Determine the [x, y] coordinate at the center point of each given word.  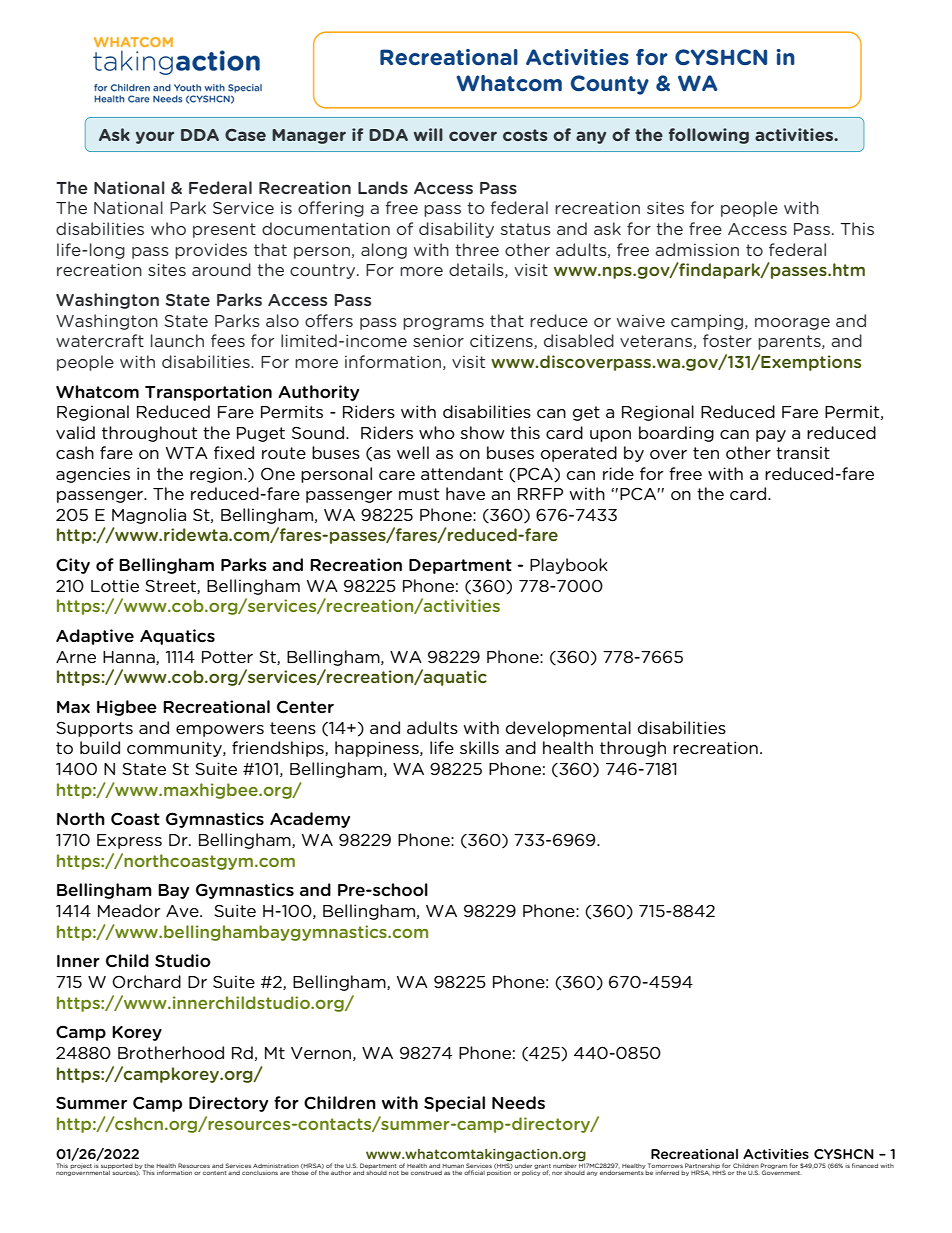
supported [117, 1167]
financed [865, 1165]
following [709, 136]
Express [129, 841]
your [155, 137]
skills [479, 747]
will [428, 134]
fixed [234, 452]
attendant [462, 473]
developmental [568, 729]
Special [454, 1104]
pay [771, 436]
